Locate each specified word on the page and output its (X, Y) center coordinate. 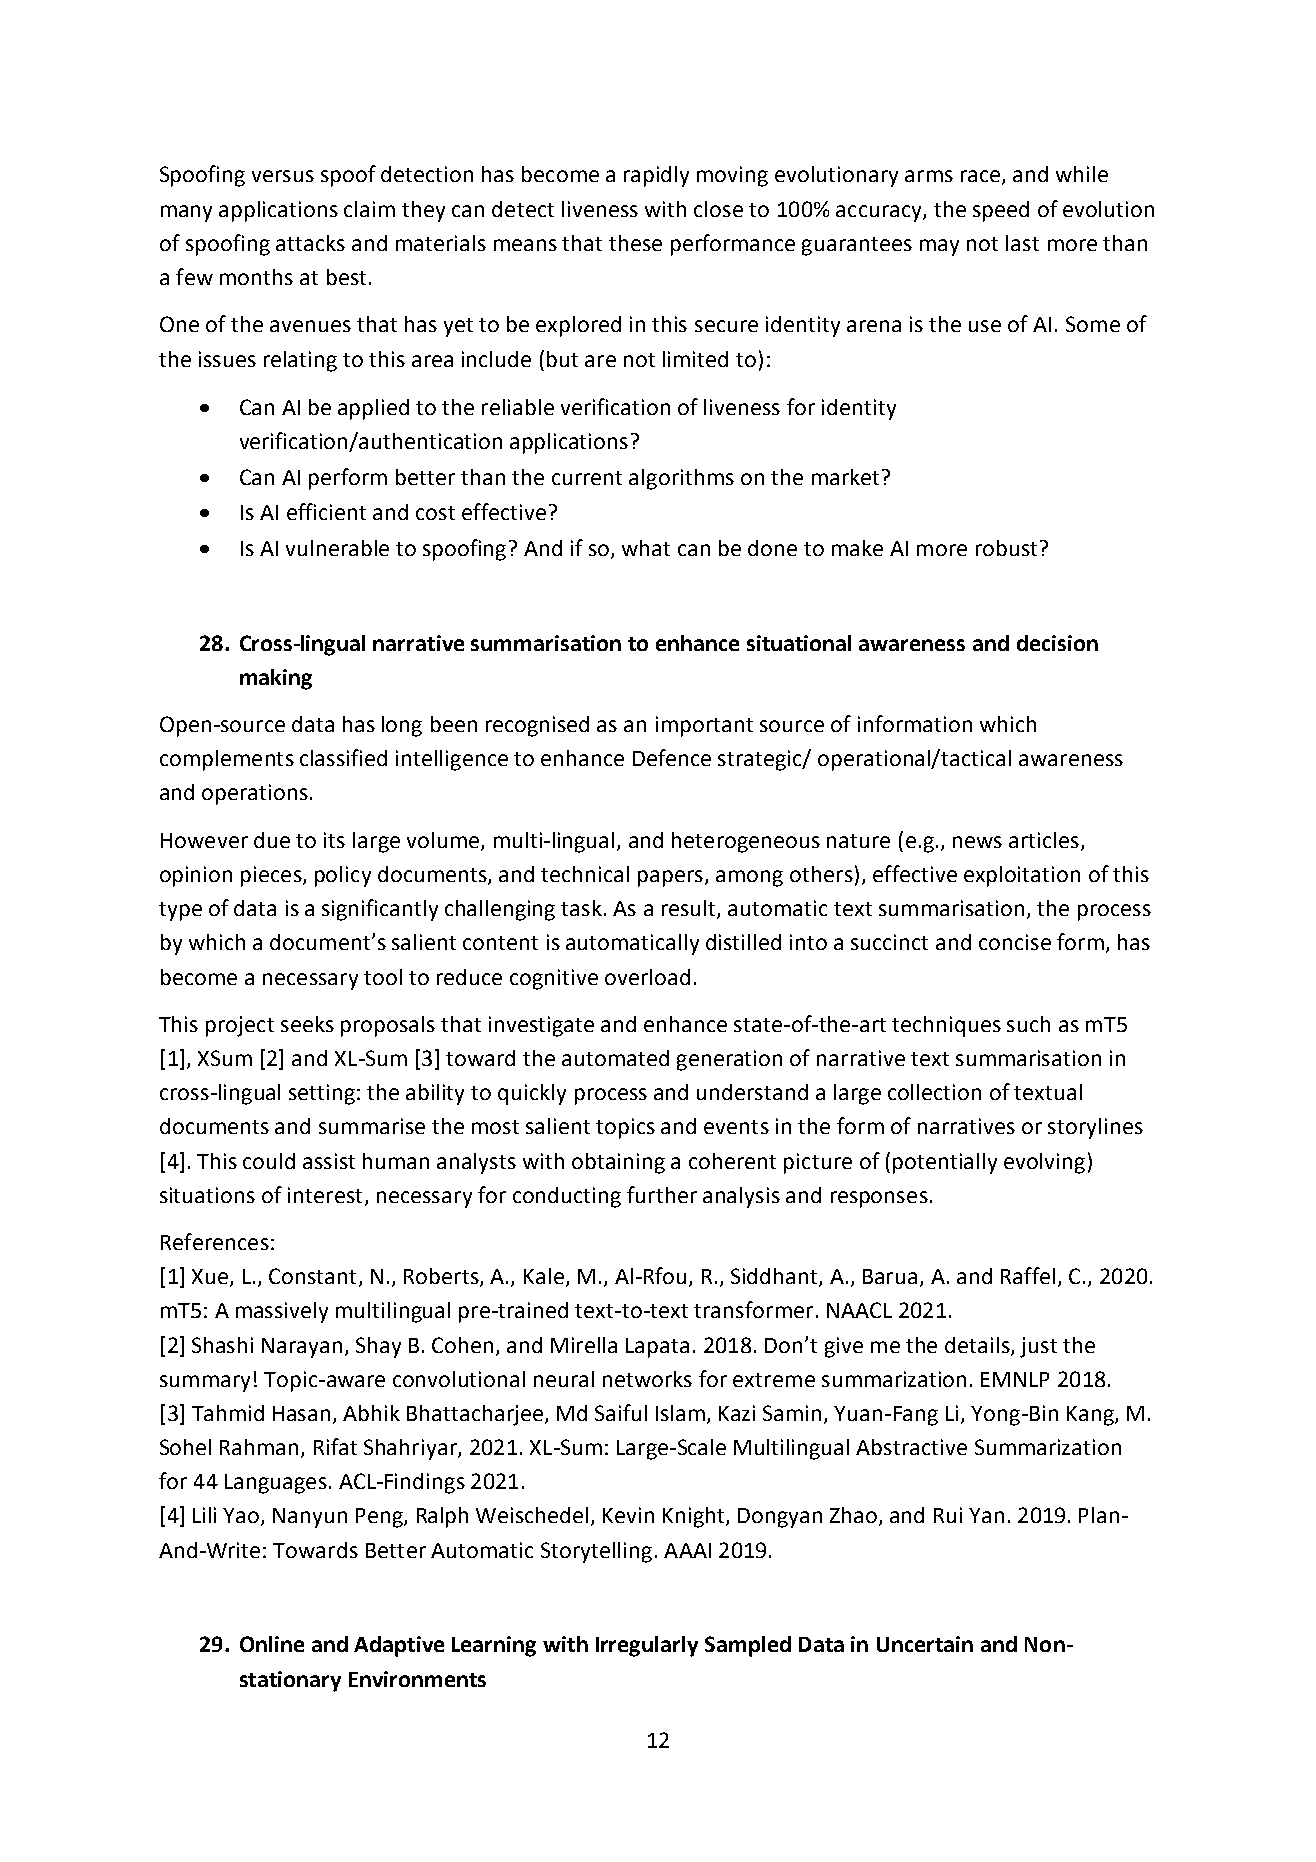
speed (1001, 211)
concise (1015, 942)
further (662, 1194)
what (646, 548)
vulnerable (337, 548)
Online (272, 1644)
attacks (310, 243)
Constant (312, 1276)
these (635, 243)
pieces (272, 876)
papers (670, 878)
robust (1006, 548)
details (978, 1346)
